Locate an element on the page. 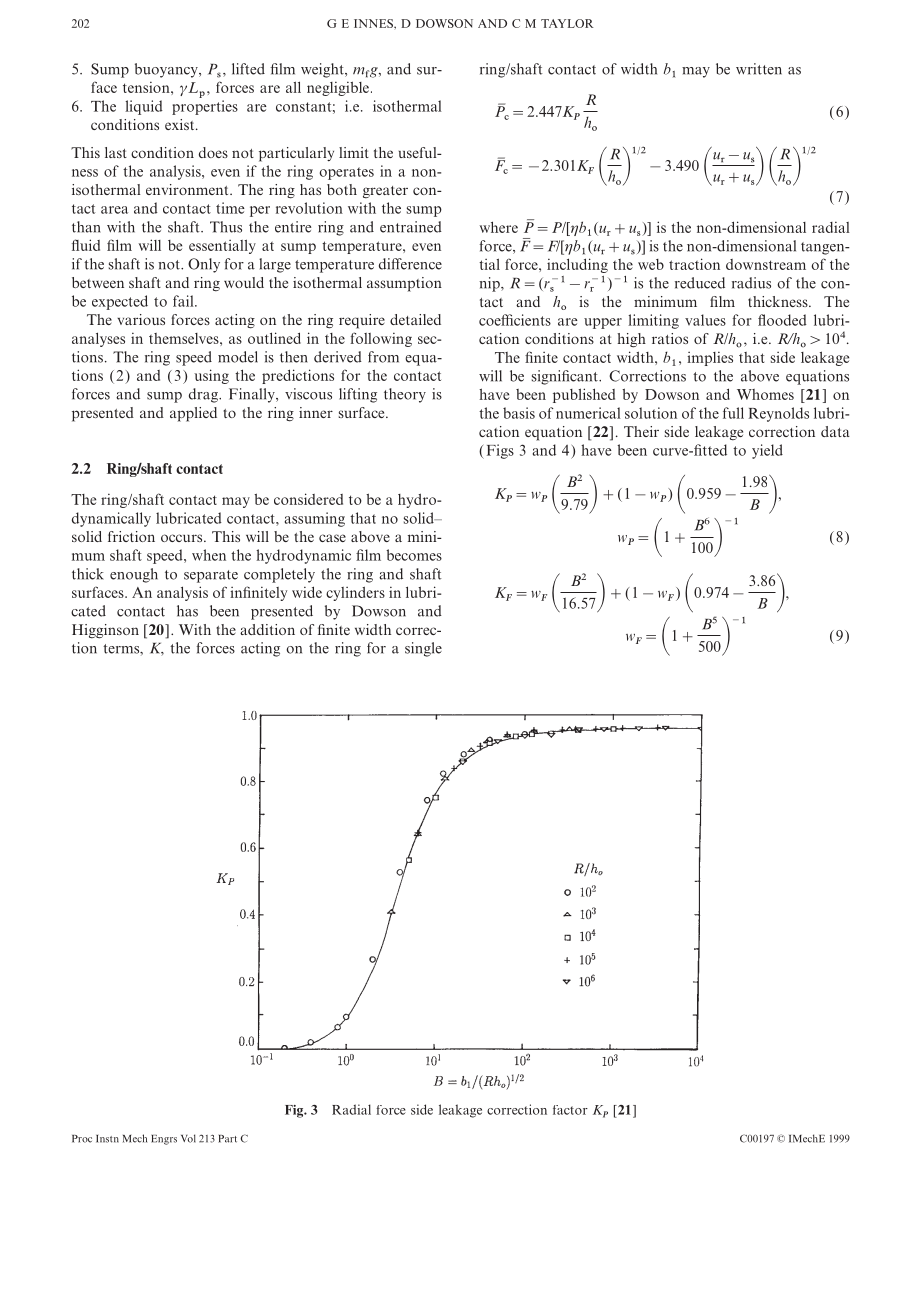  written is located at coordinates (759, 69).
